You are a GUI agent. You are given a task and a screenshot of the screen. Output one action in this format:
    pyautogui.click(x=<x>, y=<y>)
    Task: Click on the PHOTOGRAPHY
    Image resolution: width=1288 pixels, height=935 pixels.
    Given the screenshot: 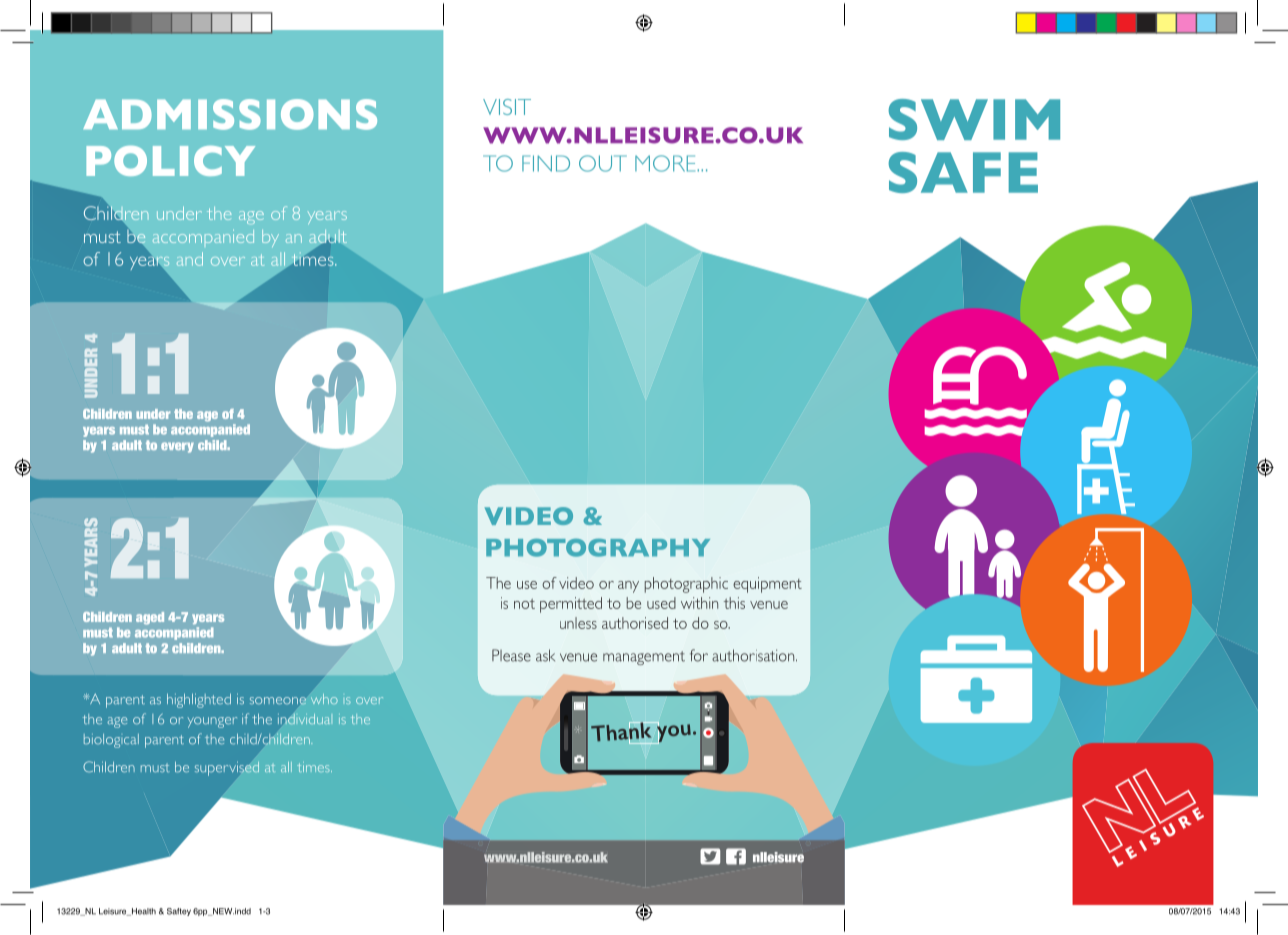 What is the action you would take?
    pyautogui.click(x=598, y=548)
